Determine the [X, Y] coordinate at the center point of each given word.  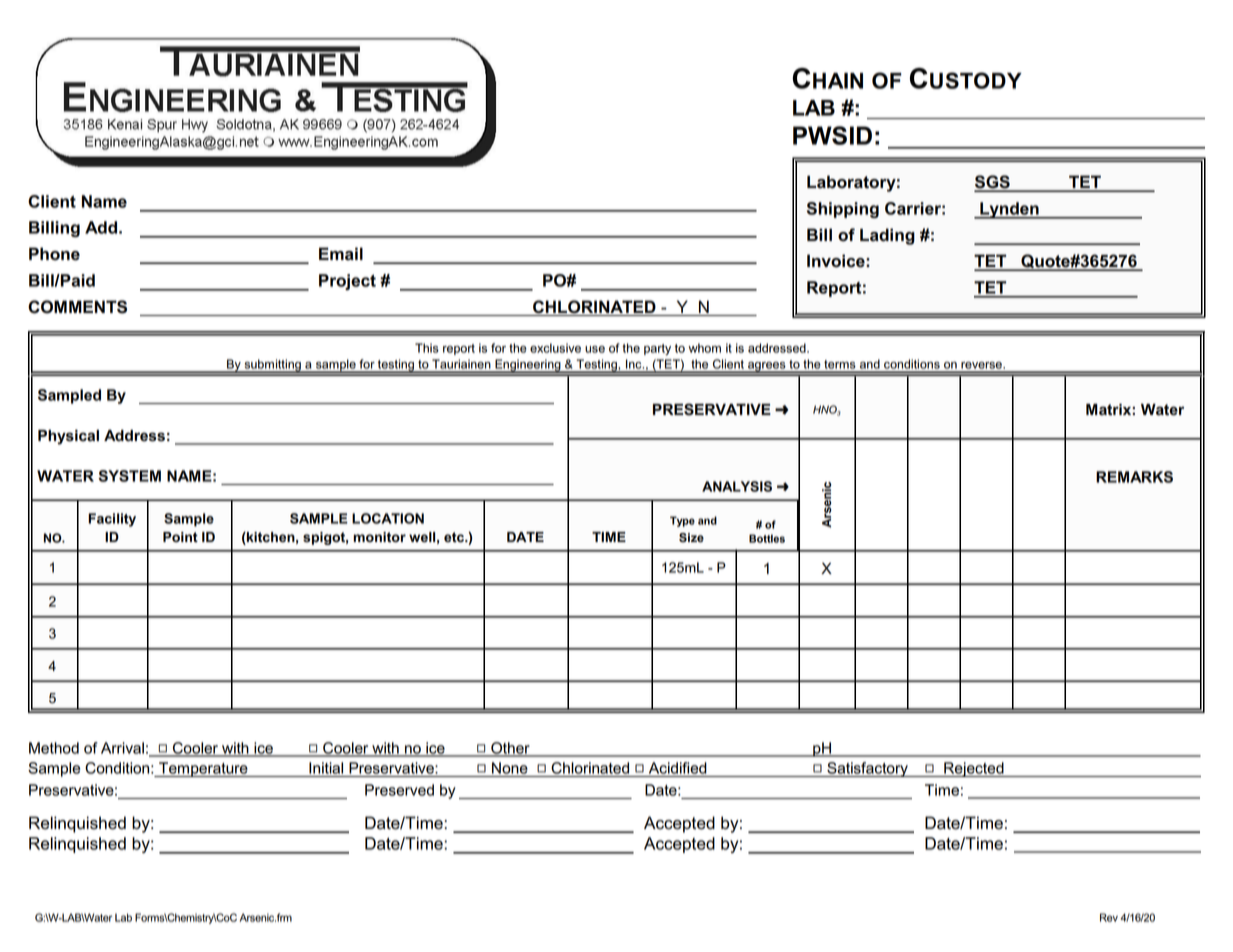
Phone [54, 254]
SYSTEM [129, 476]
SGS [993, 183]
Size [691, 538]
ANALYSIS [737, 486]
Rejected [974, 769]
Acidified [678, 768]
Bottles [767, 538]
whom [704, 348]
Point [180, 537]
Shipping [843, 210]
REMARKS [1134, 477]
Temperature [203, 769]
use [595, 349]
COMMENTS [77, 307]
